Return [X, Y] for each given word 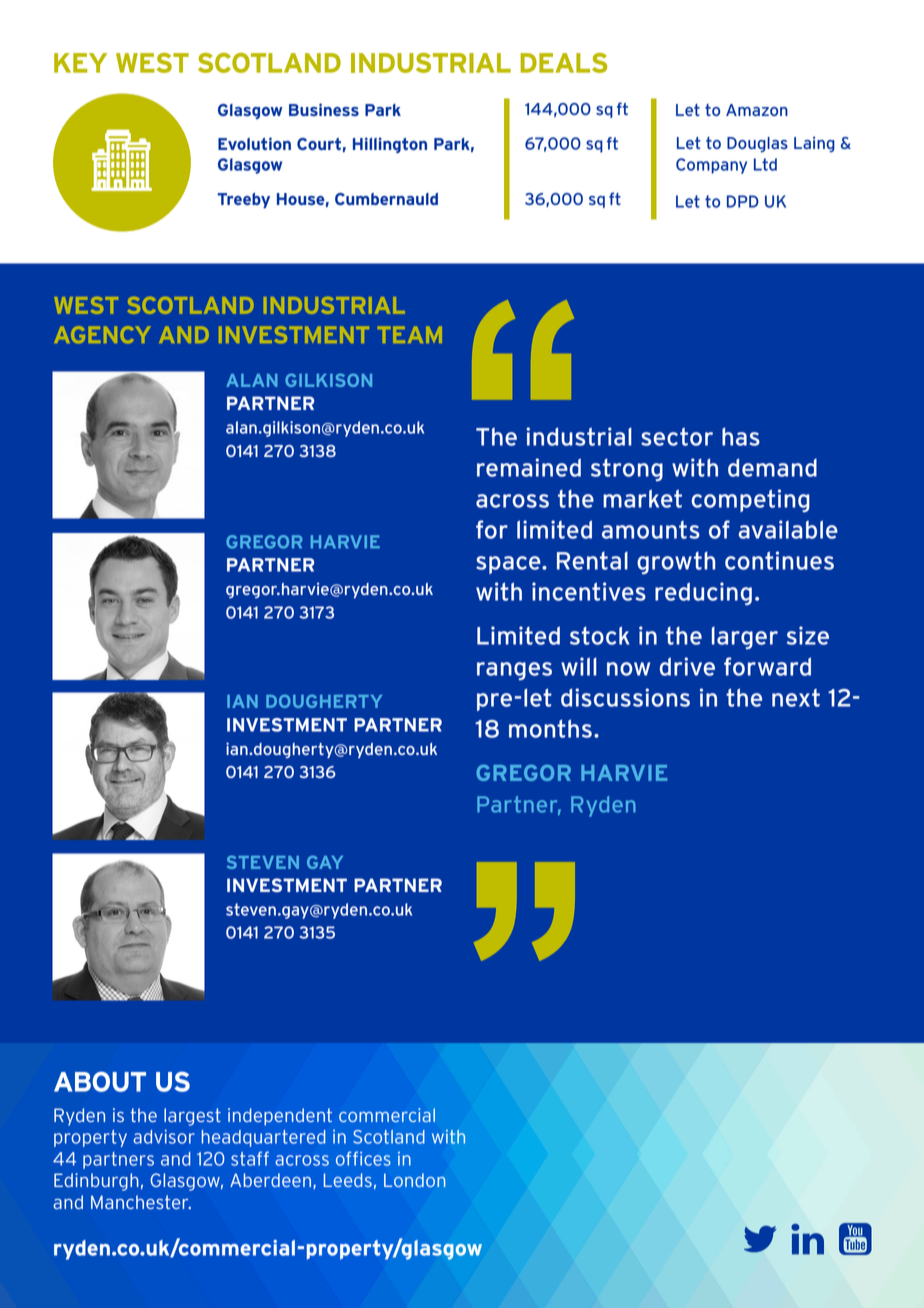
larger [745, 638]
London [415, 1180]
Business [324, 109]
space [509, 565]
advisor [164, 1137]
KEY [80, 63]
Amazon [757, 110]
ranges [514, 671]
